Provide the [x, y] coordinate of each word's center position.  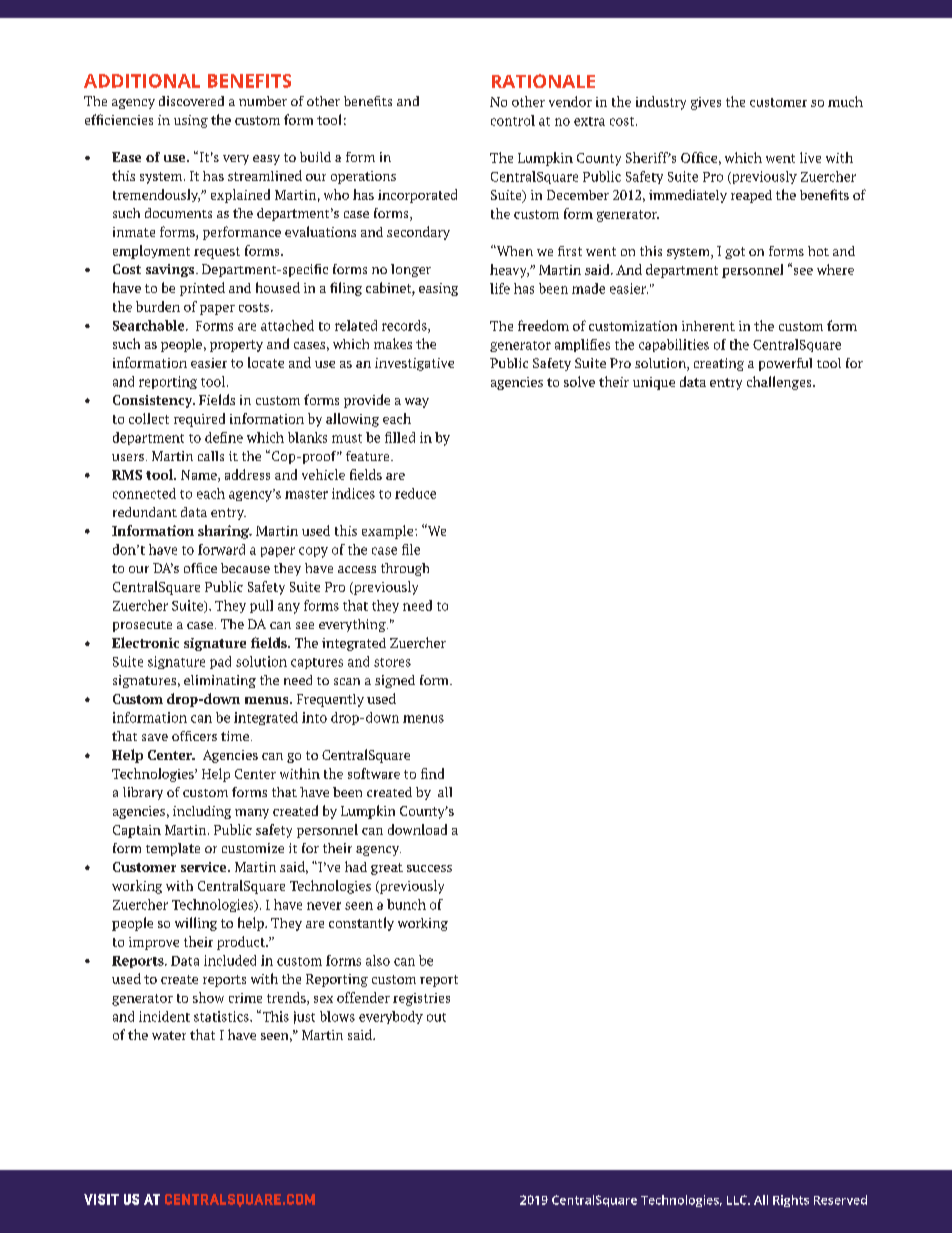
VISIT [101, 1199]
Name [200, 476]
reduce [415, 493]
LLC [738, 1200]
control [513, 120]
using [191, 121]
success [429, 868]
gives [706, 103]
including [202, 812]
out [436, 1017]
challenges [780, 383]
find [432, 773]
